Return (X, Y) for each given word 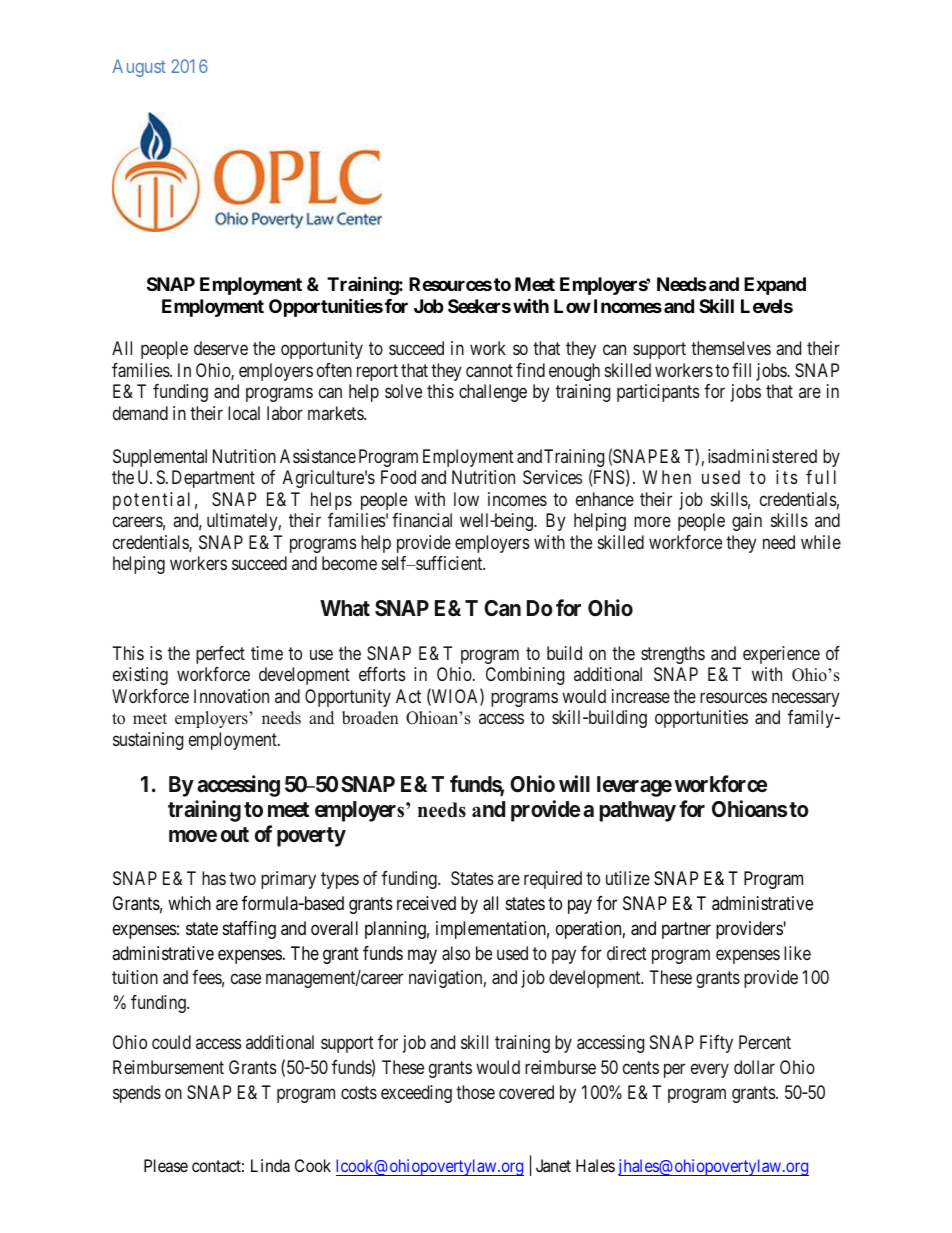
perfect (220, 655)
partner (686, 930)
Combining (525, 676)
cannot (489, 370)
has (214, 878)
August (139, 68)
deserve (221, 348)
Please (166, 1165)
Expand (775, 286)
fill (741, 370)
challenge (493, 393)
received (426, 903)
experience (781, 655)
